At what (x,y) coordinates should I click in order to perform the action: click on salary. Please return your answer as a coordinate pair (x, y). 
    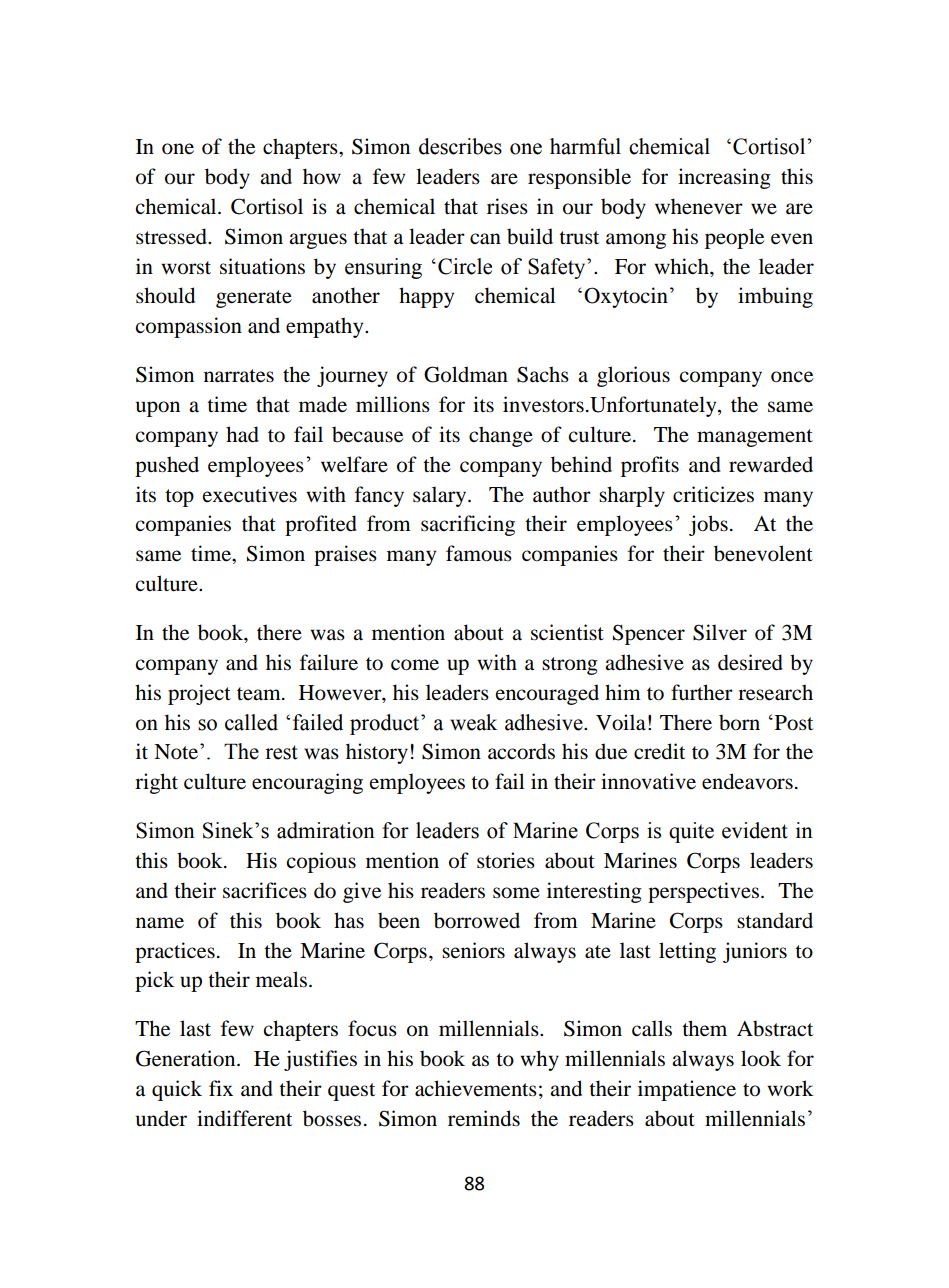
    Looking at the image, I should click on (441, 496).
